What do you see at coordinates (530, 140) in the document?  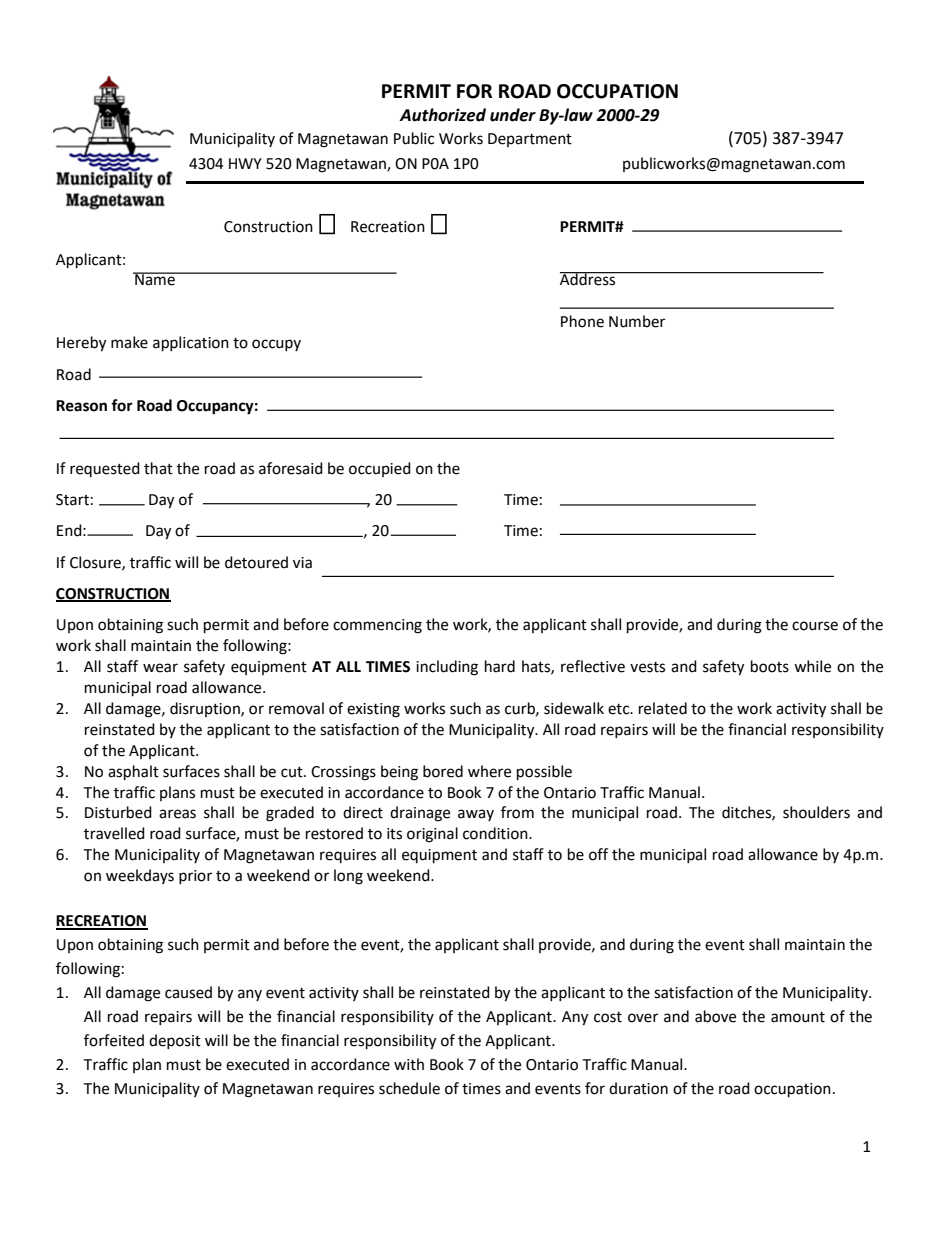 I see `Department` at bounding box center [530, 140].
